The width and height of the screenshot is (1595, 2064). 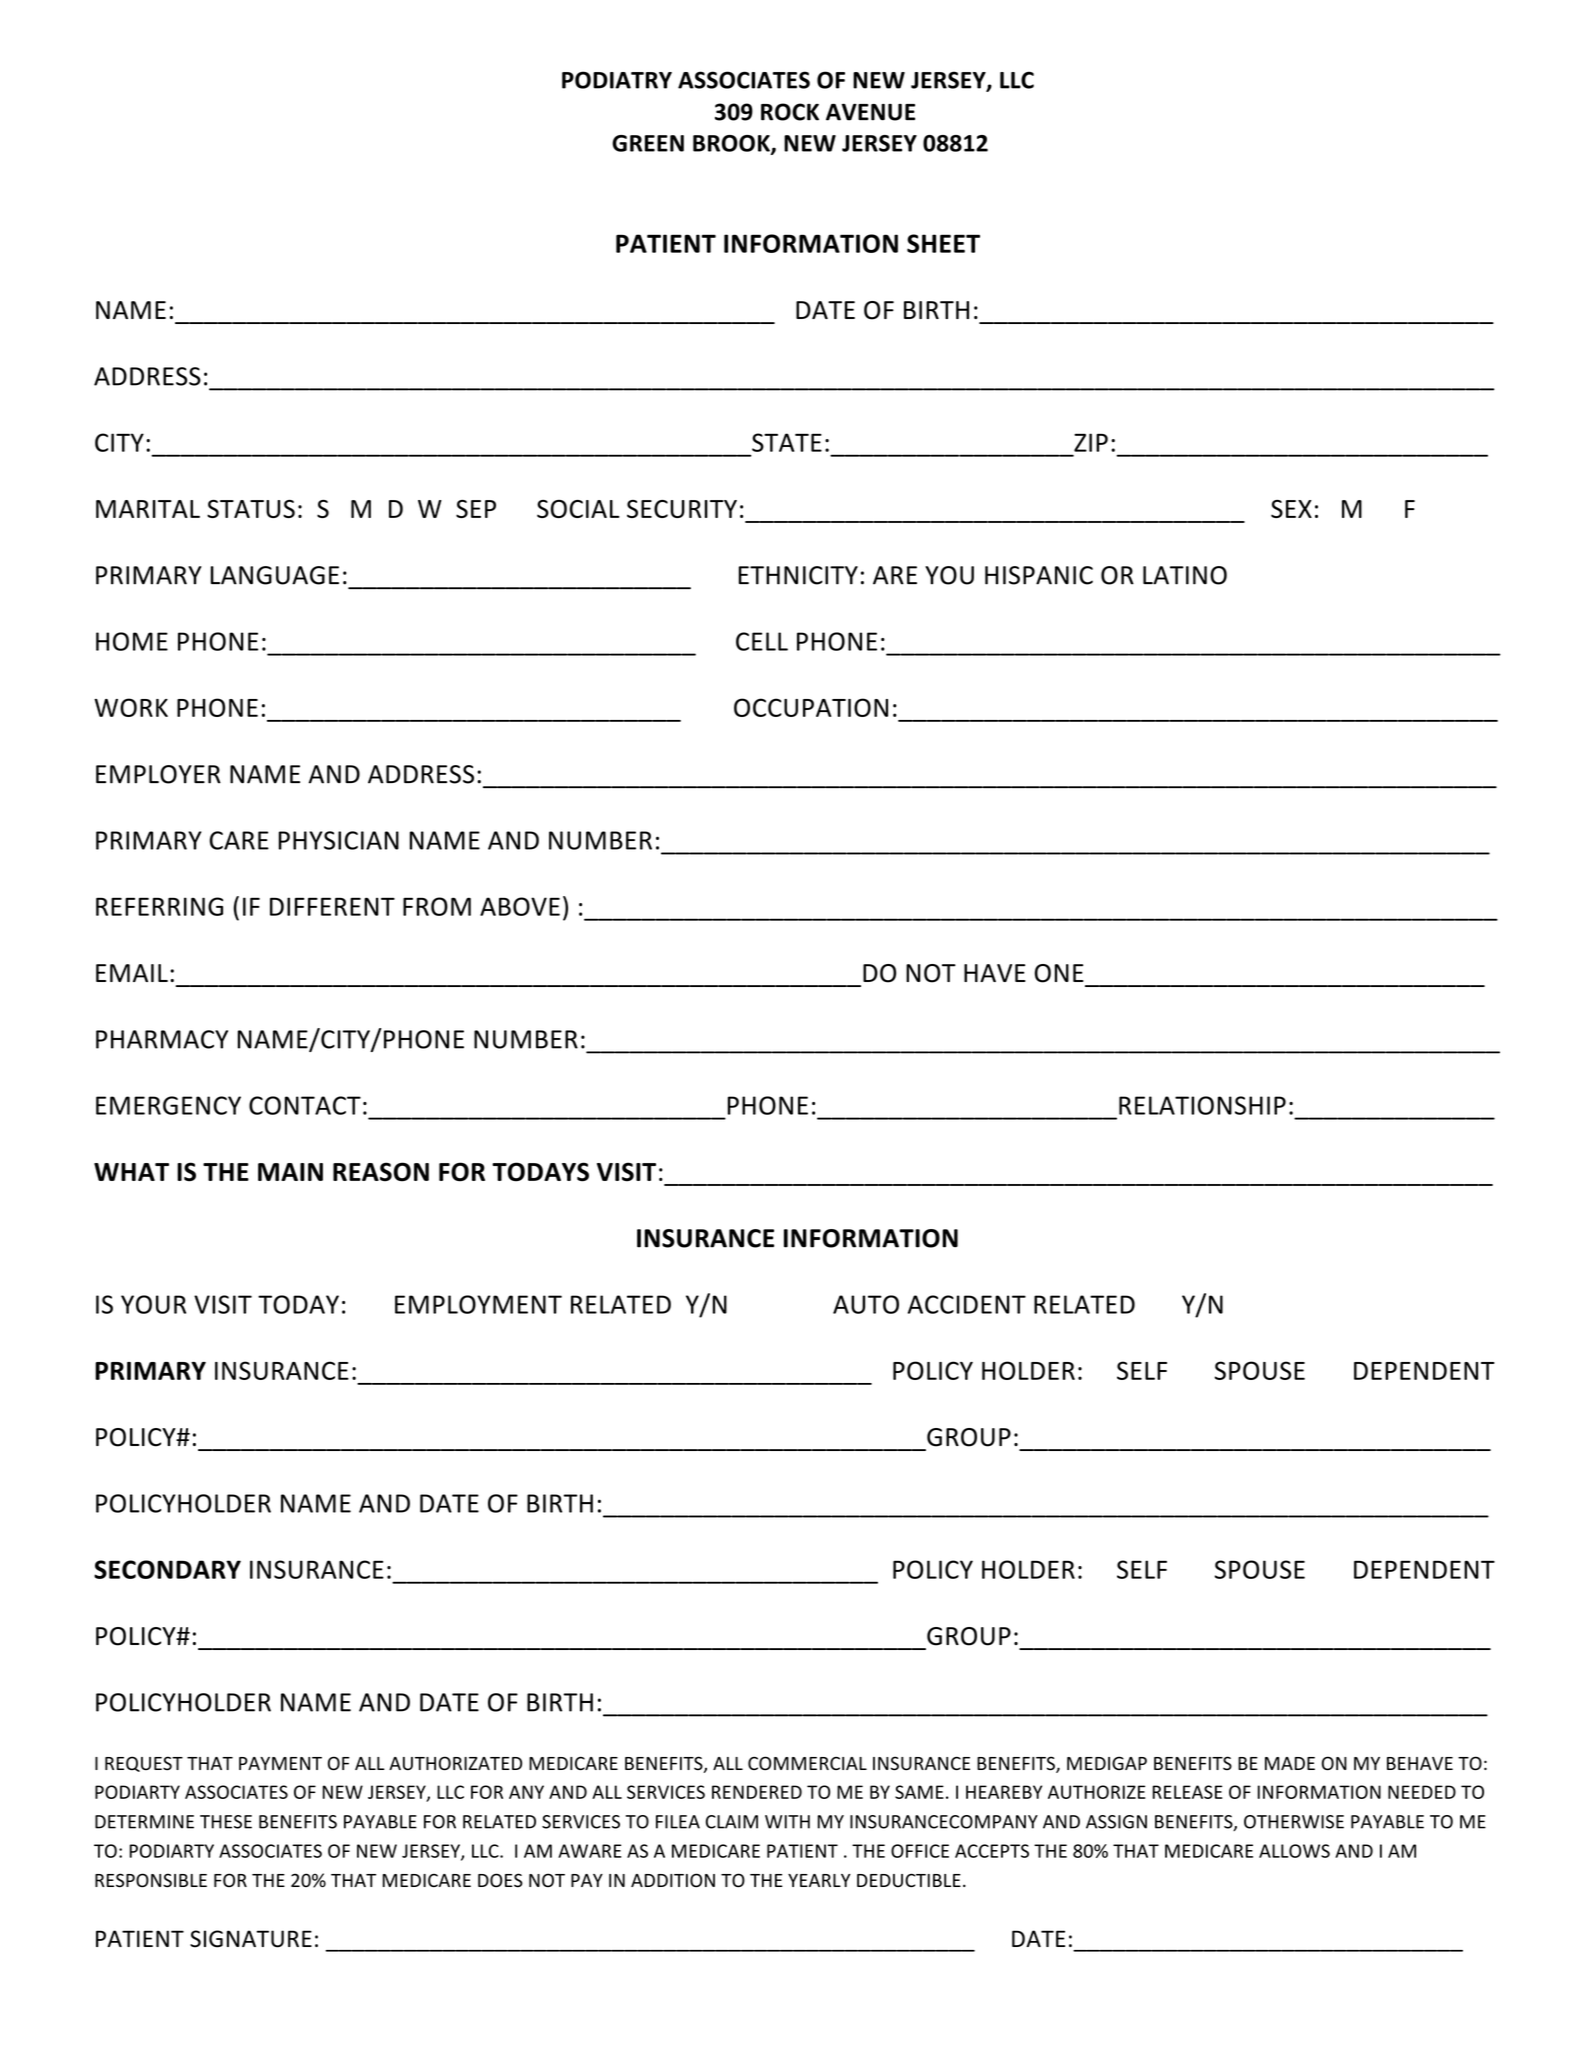 What do you see at coordinates (866, 1304) in the screenshot?
I see `AUTO` at bounding box center [866, 1304].
